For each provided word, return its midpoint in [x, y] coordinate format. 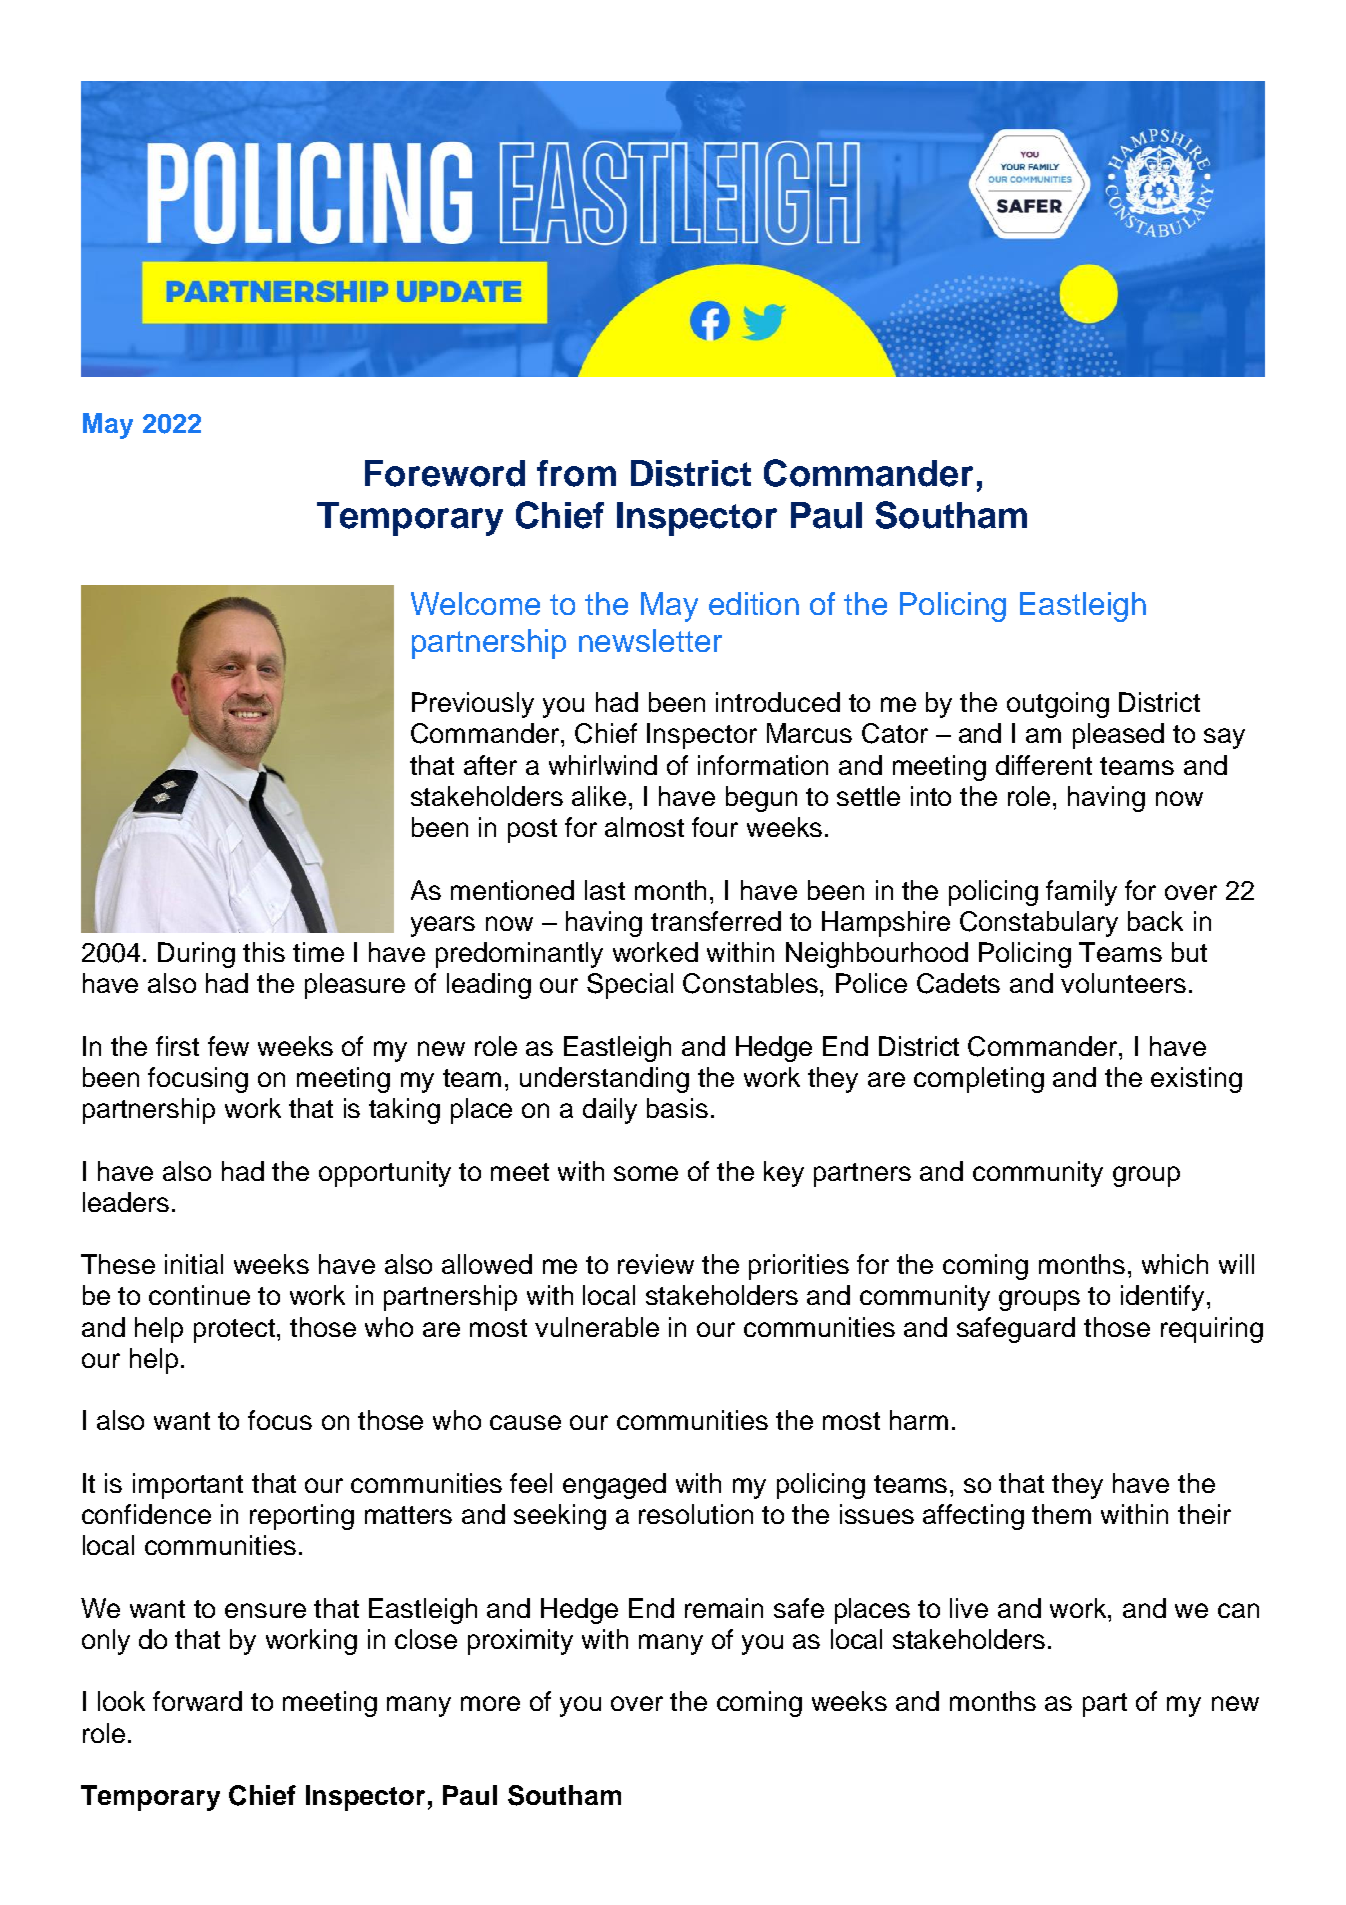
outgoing [1058, 705]
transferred [716, 921]
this [264, 952]
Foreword [445, 473]
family [1081, 893]
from [576, 473]
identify [1164, 1298]
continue [199, 1295]
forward [197, 1701]
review [656, 1264]
